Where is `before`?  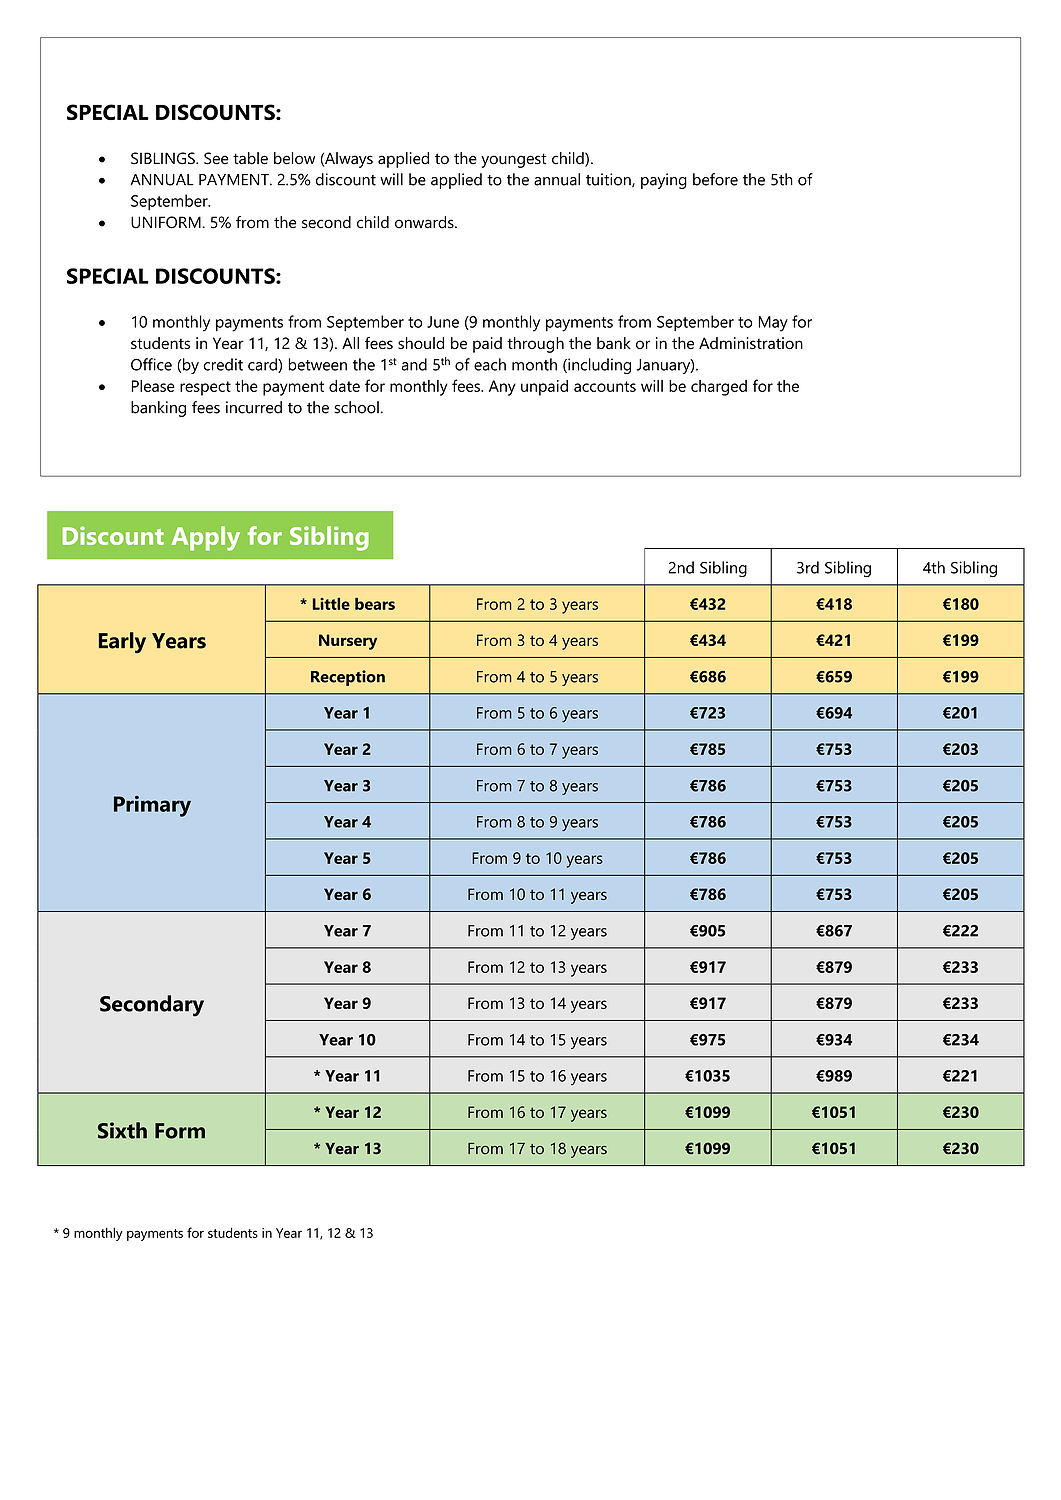
before is located at coordinates (715, 179).
